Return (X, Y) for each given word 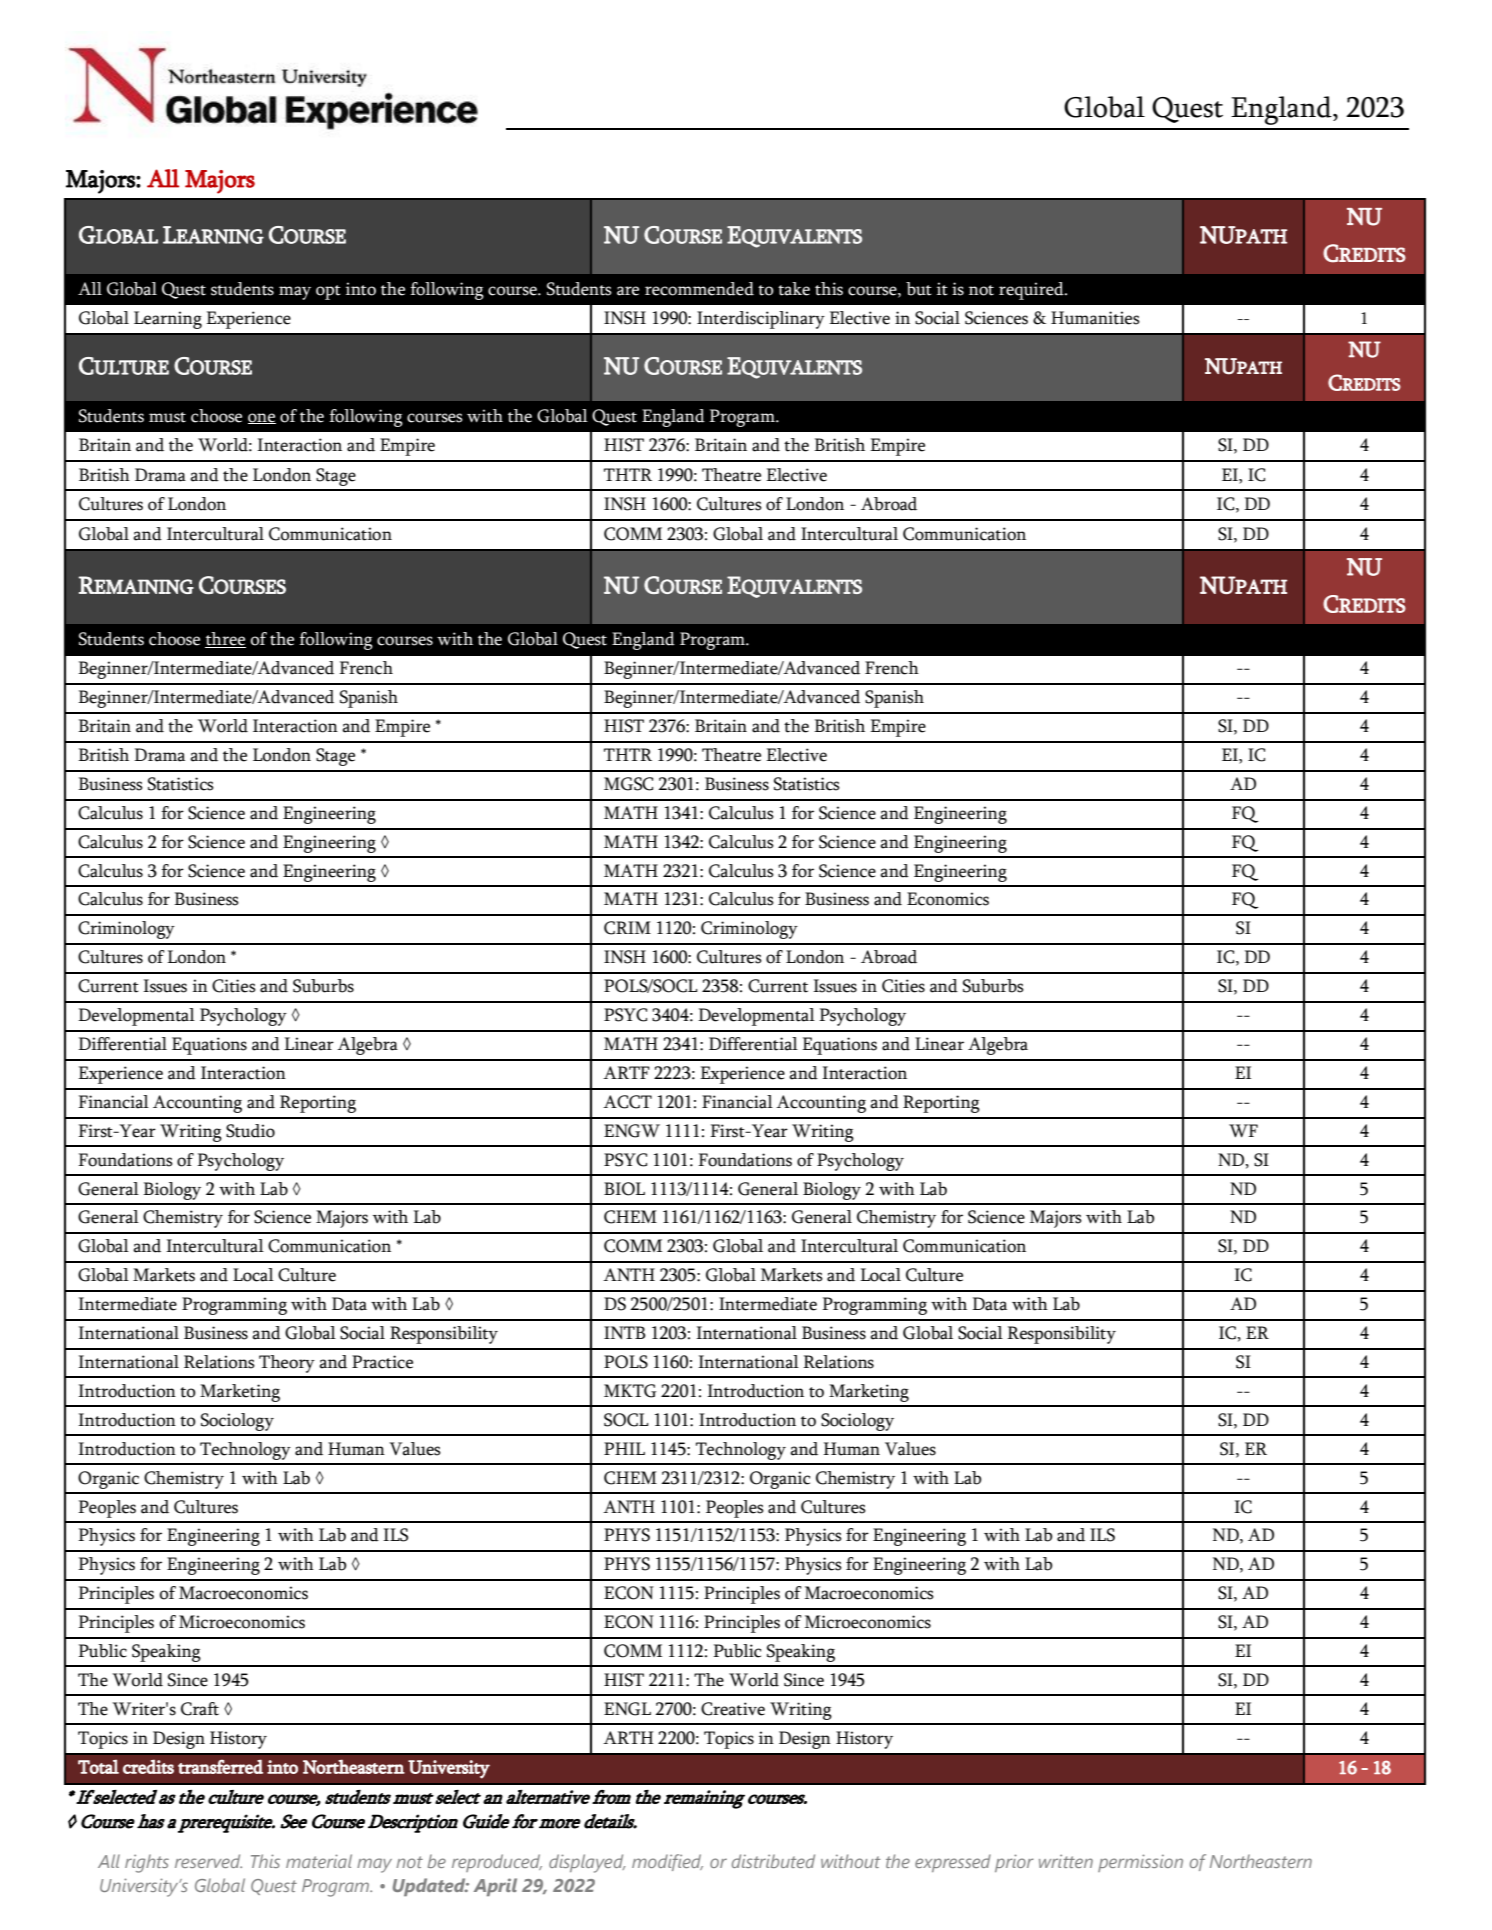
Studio (250, 1131)
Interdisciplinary (761, 320)
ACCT (627, 1102)
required (1032, 291)
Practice (382, 1362)
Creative (733, 1709)
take (794, 289)
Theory (287, 1364)
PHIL (624, 1448)
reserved (208, 1861)
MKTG (630, 1391)
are (628, 291)
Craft (200, 1709)
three (225, 640)
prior (1014, 1863)
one (262, 418)
